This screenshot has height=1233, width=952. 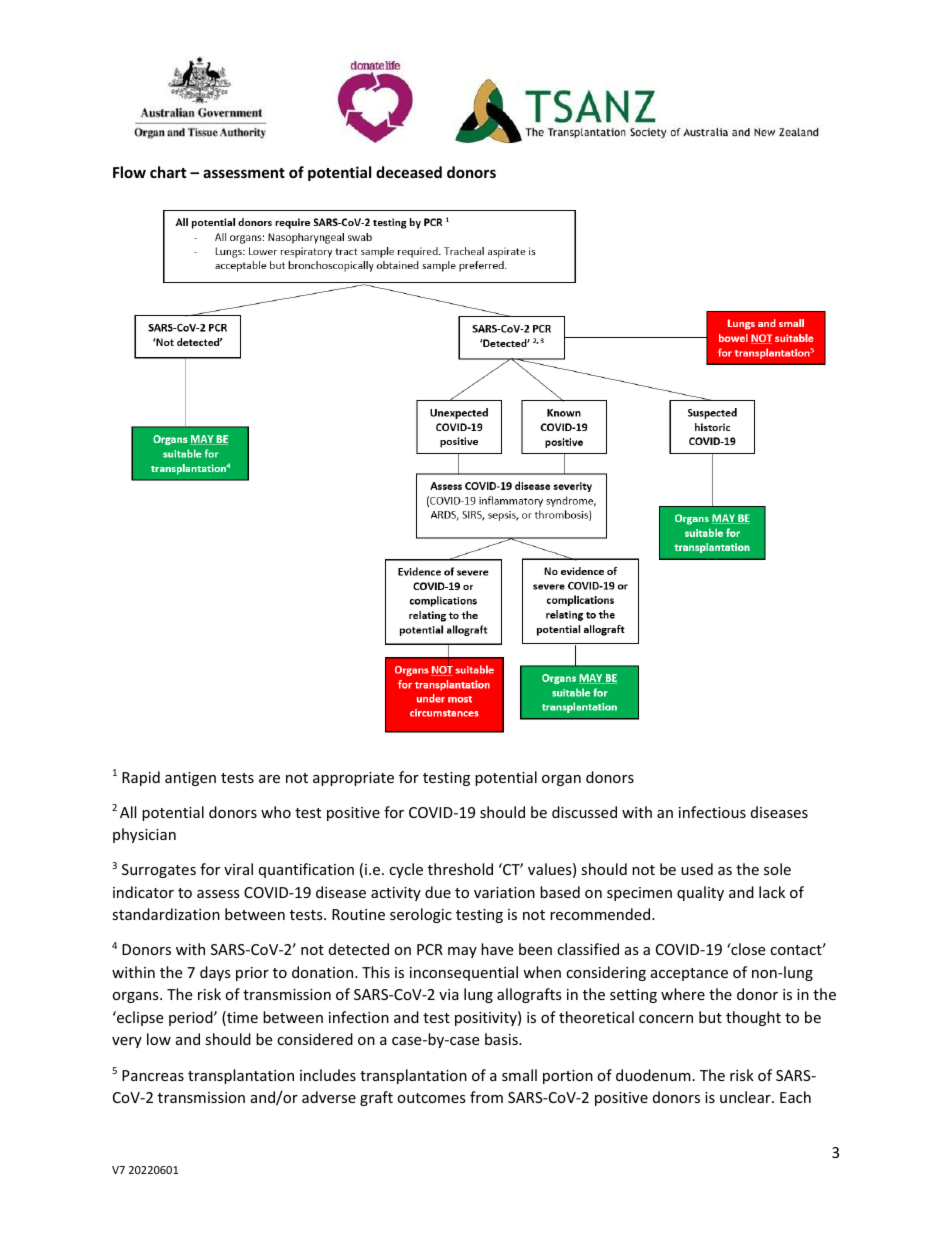 I want to click on infectious, so click(x=712, y=812).
